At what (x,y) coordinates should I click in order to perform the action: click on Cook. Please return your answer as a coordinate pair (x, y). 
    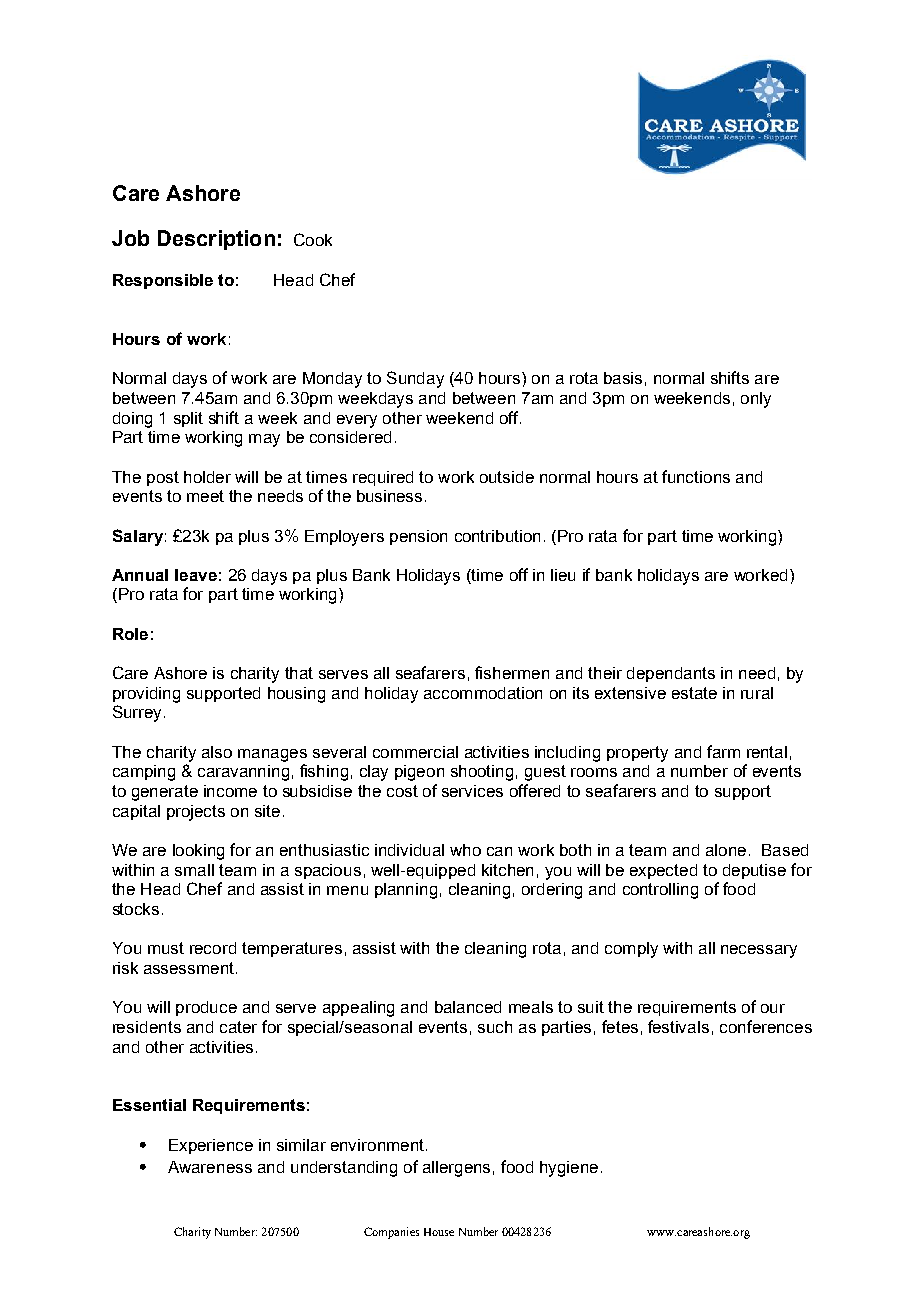
    Looking at the image, I should click on (313, 239).
